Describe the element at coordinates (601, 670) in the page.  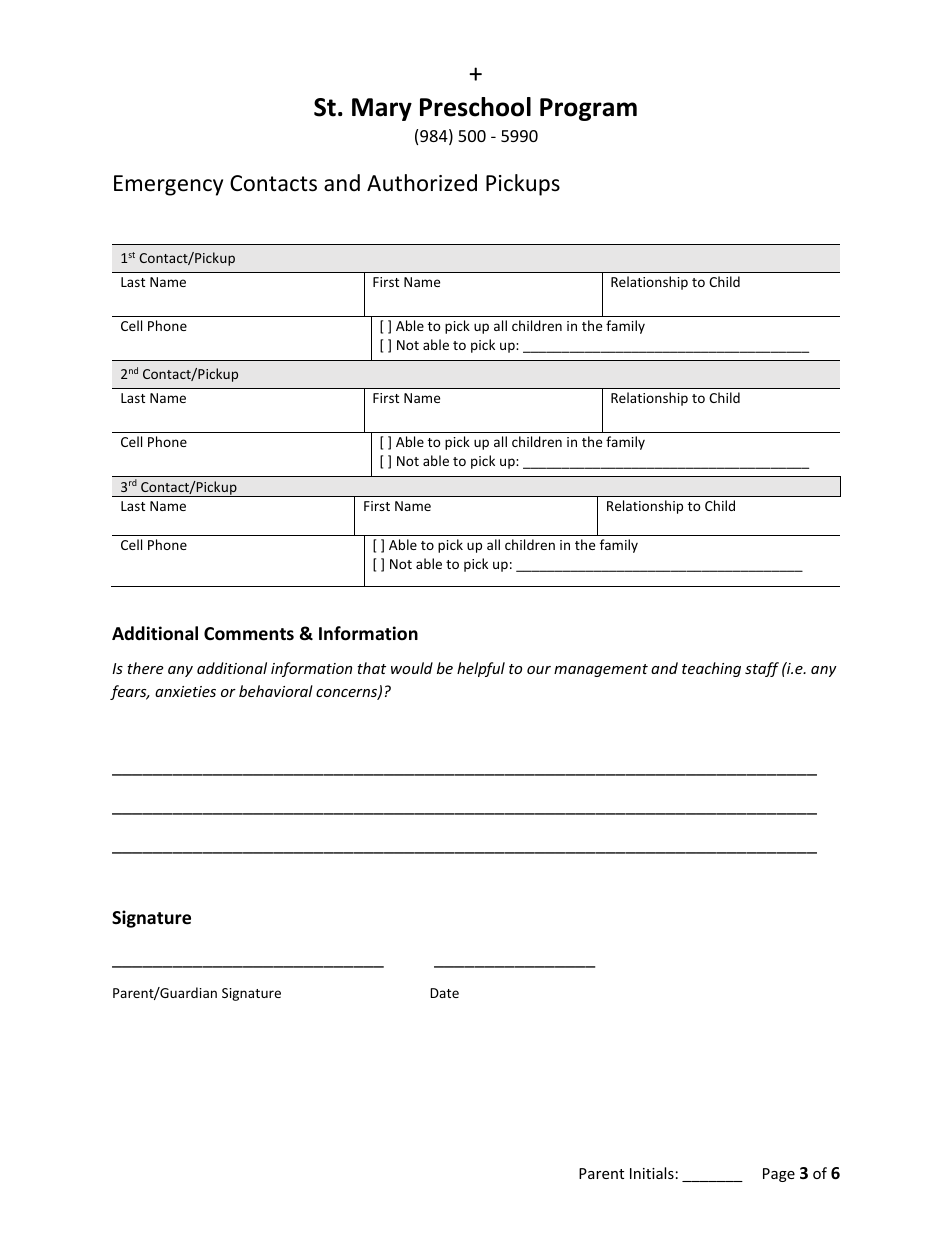
I see `management` at that location.
